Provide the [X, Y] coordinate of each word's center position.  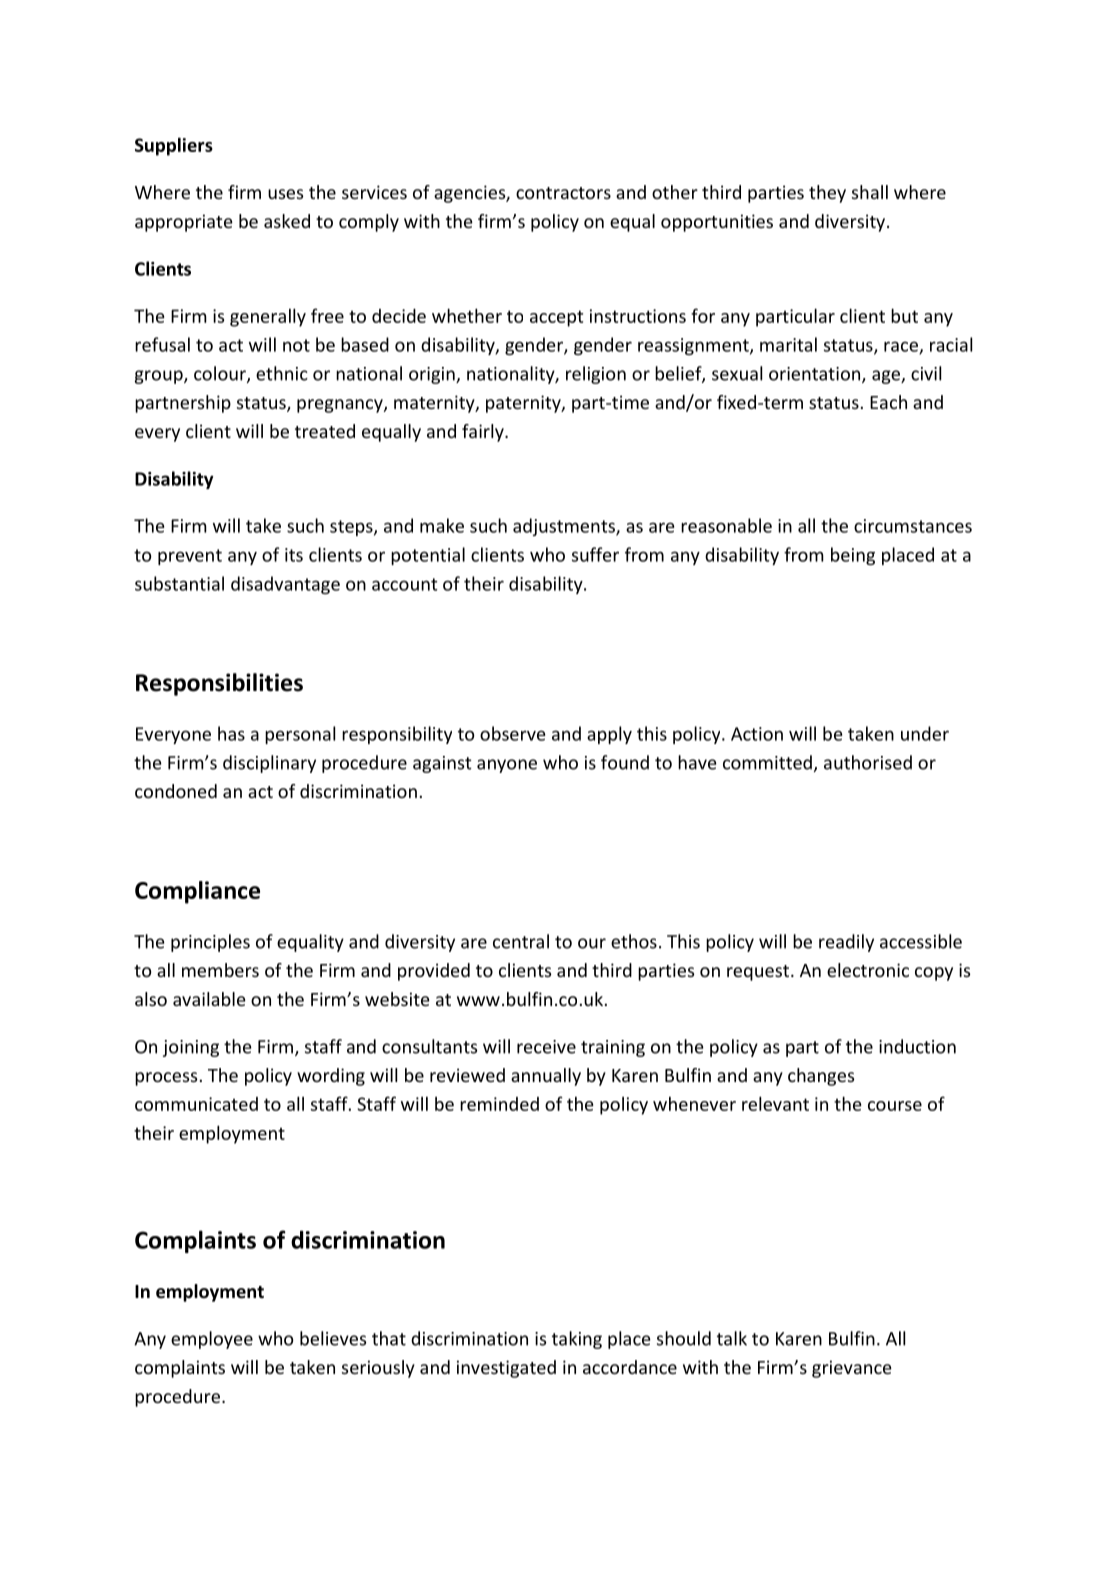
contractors [563, 193]
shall [870, 192]
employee [212, 1340]
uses [285, 194]
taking [577, 1340]
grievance [852, 1369]
